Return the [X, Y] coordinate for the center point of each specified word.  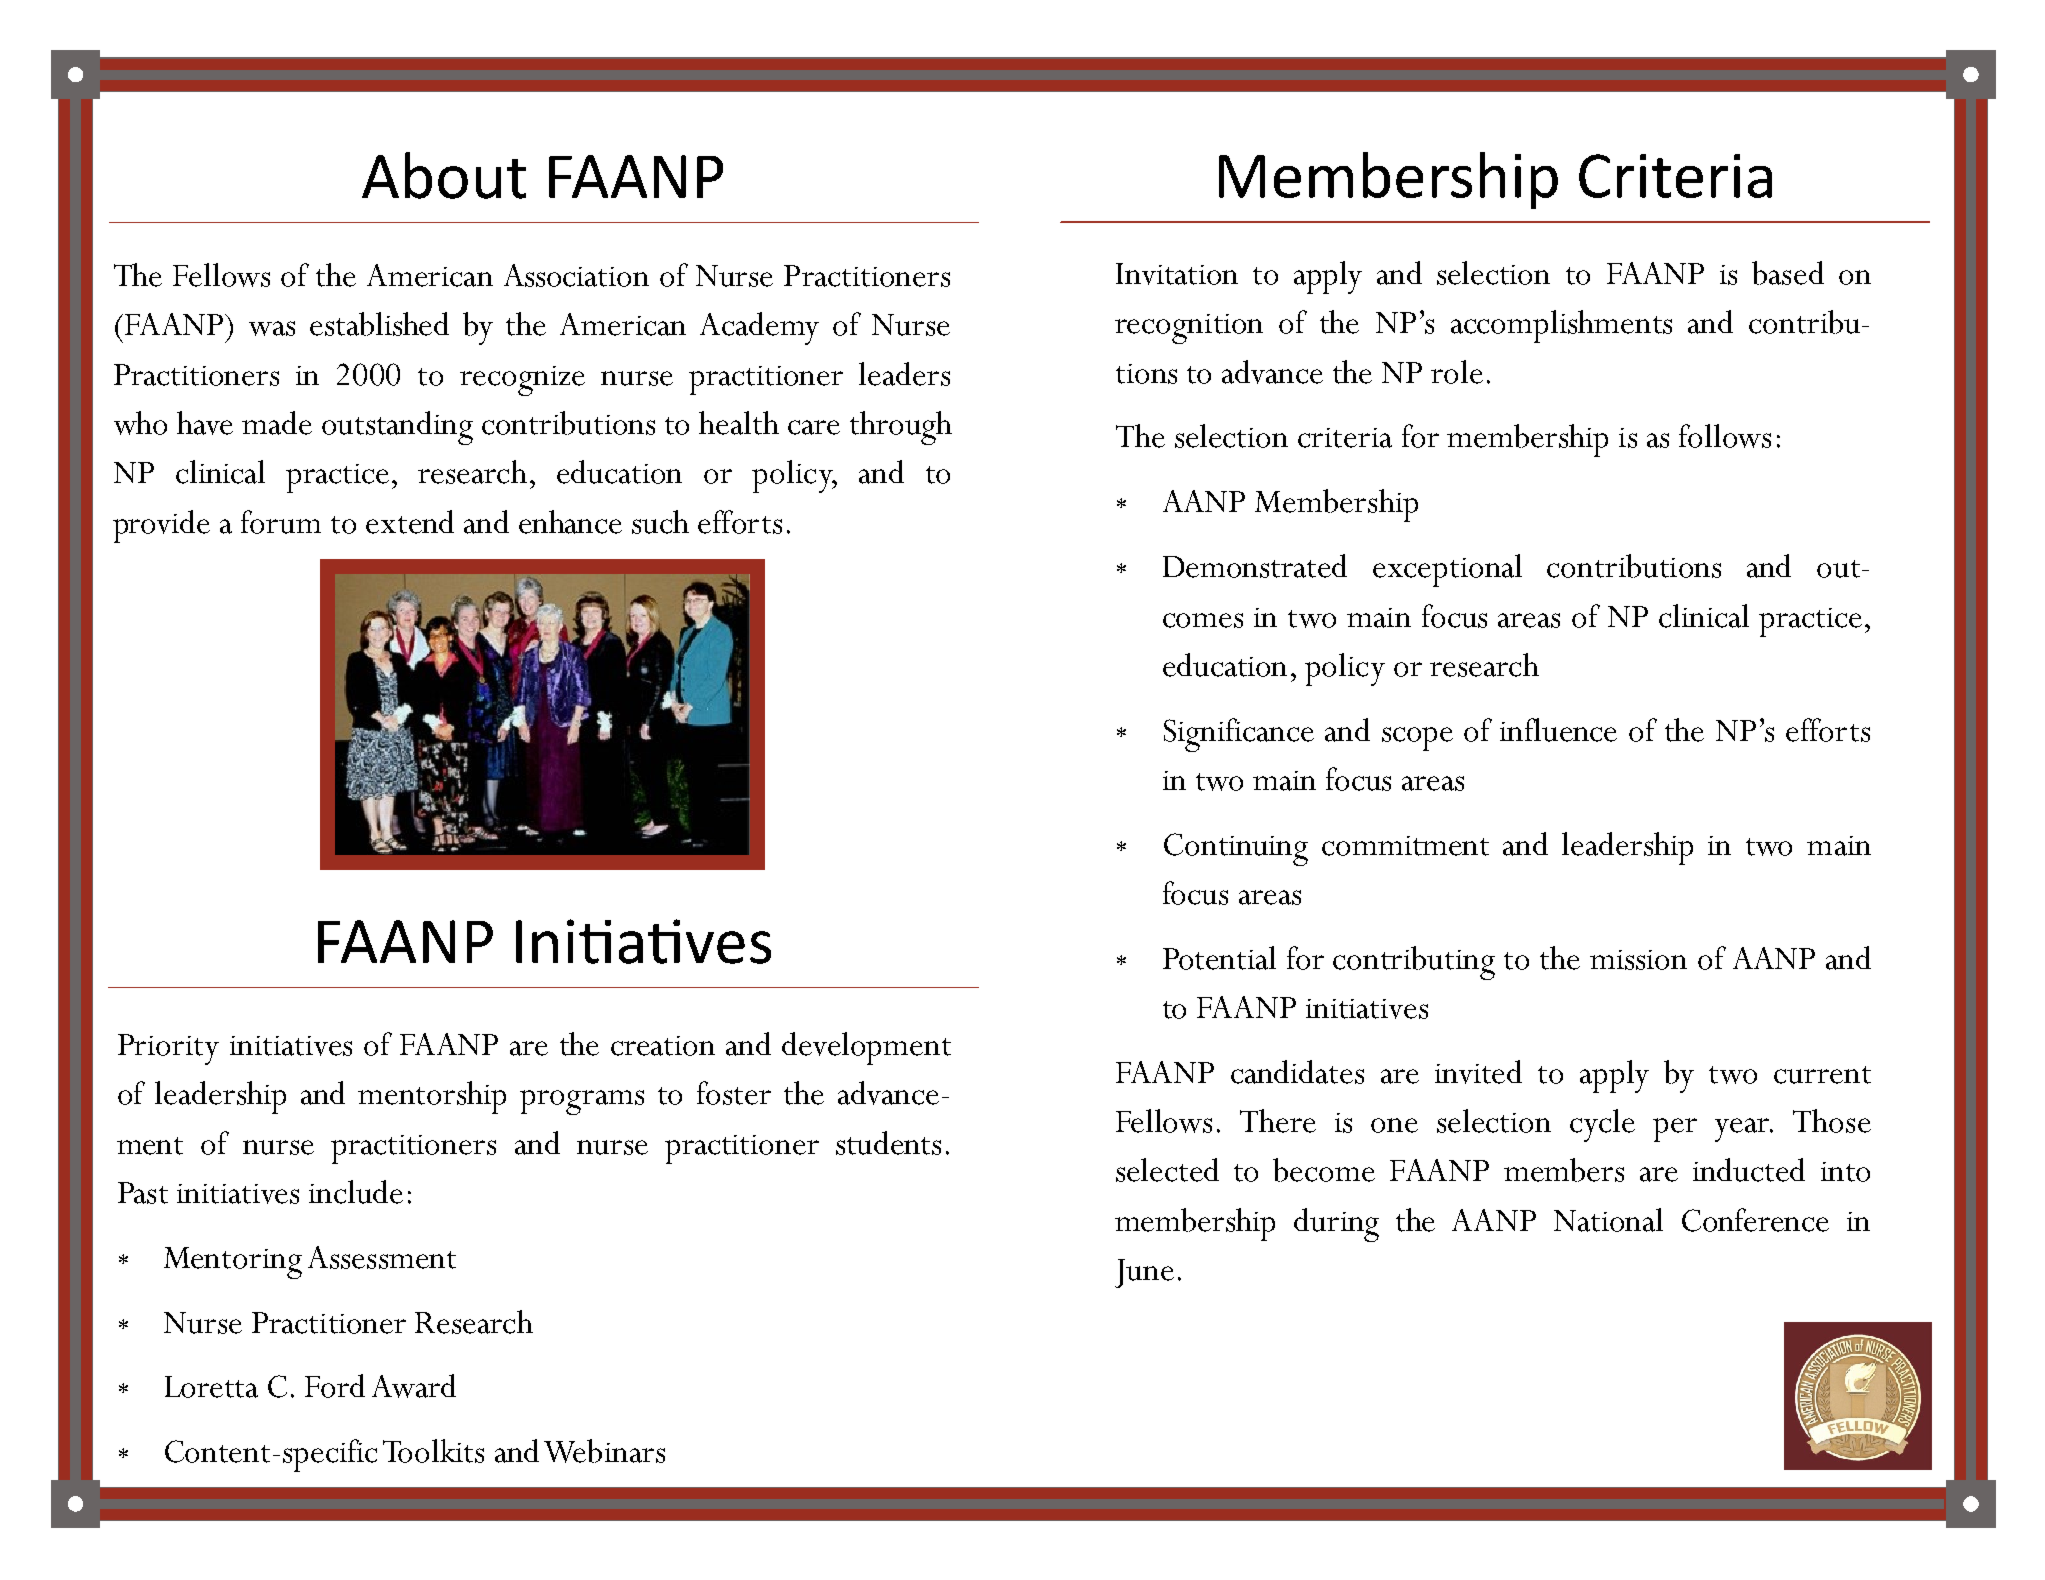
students [888, 1143]
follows [1725, 436]
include [356, 1192]
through [901, 428]
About [444, 175]
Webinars [604, 1451]
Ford [335, 1386]
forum [281, 522]
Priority [168, 1049]
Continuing [1236, 849]
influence [1558, 730]
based [1788, 273]
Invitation [1177, 274]
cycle [1602, 1125]
